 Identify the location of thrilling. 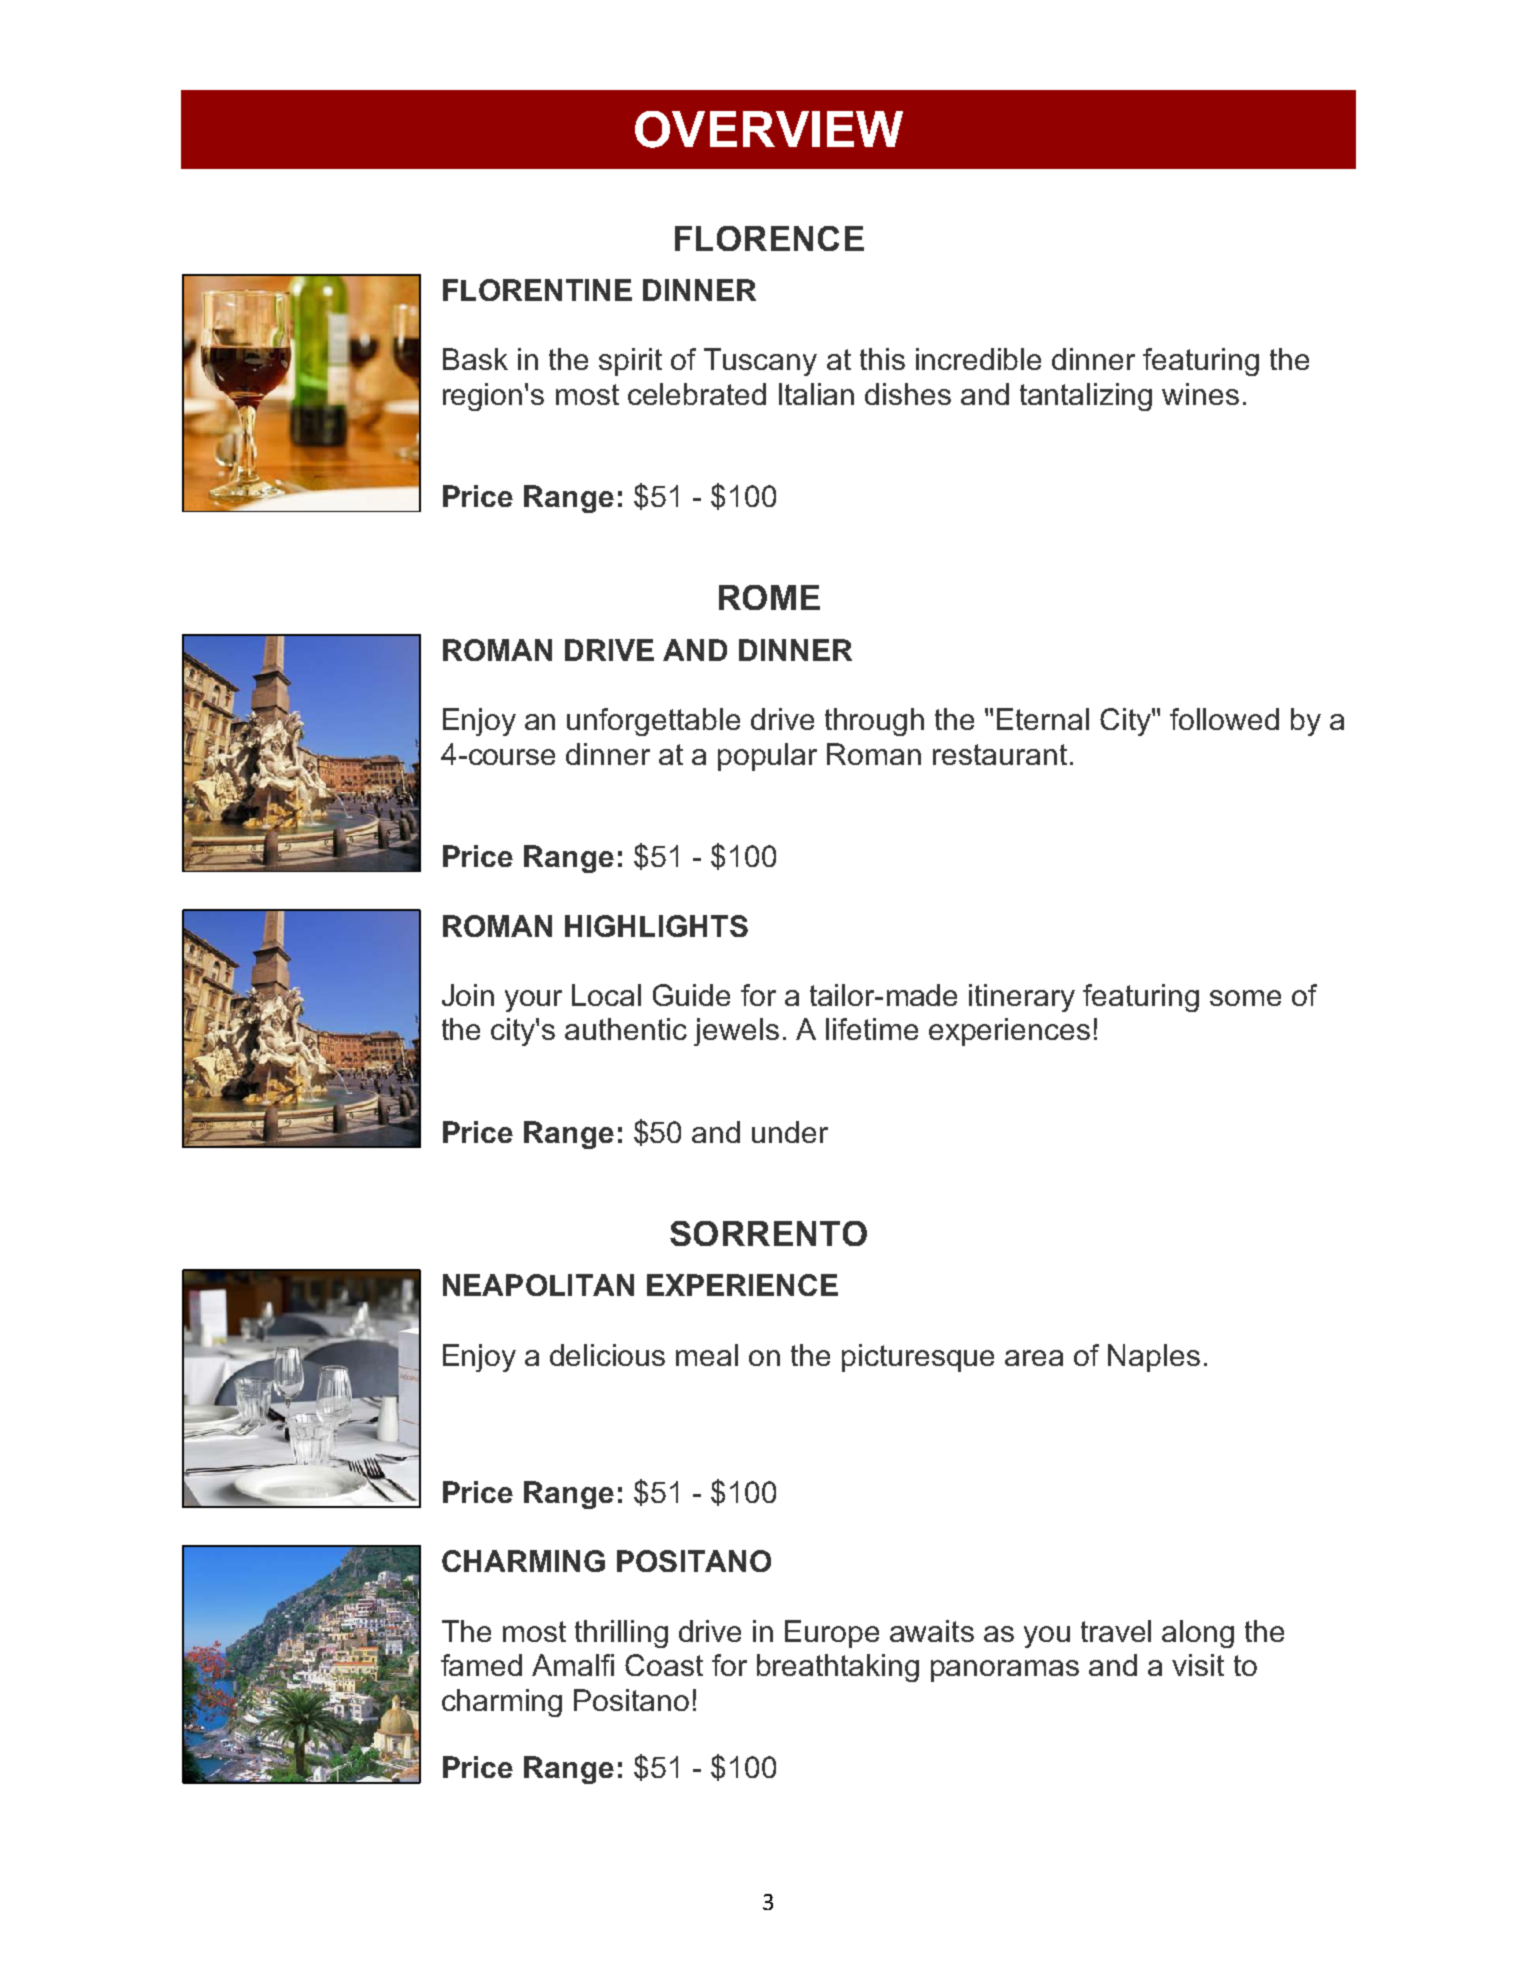
(621, 1634).
